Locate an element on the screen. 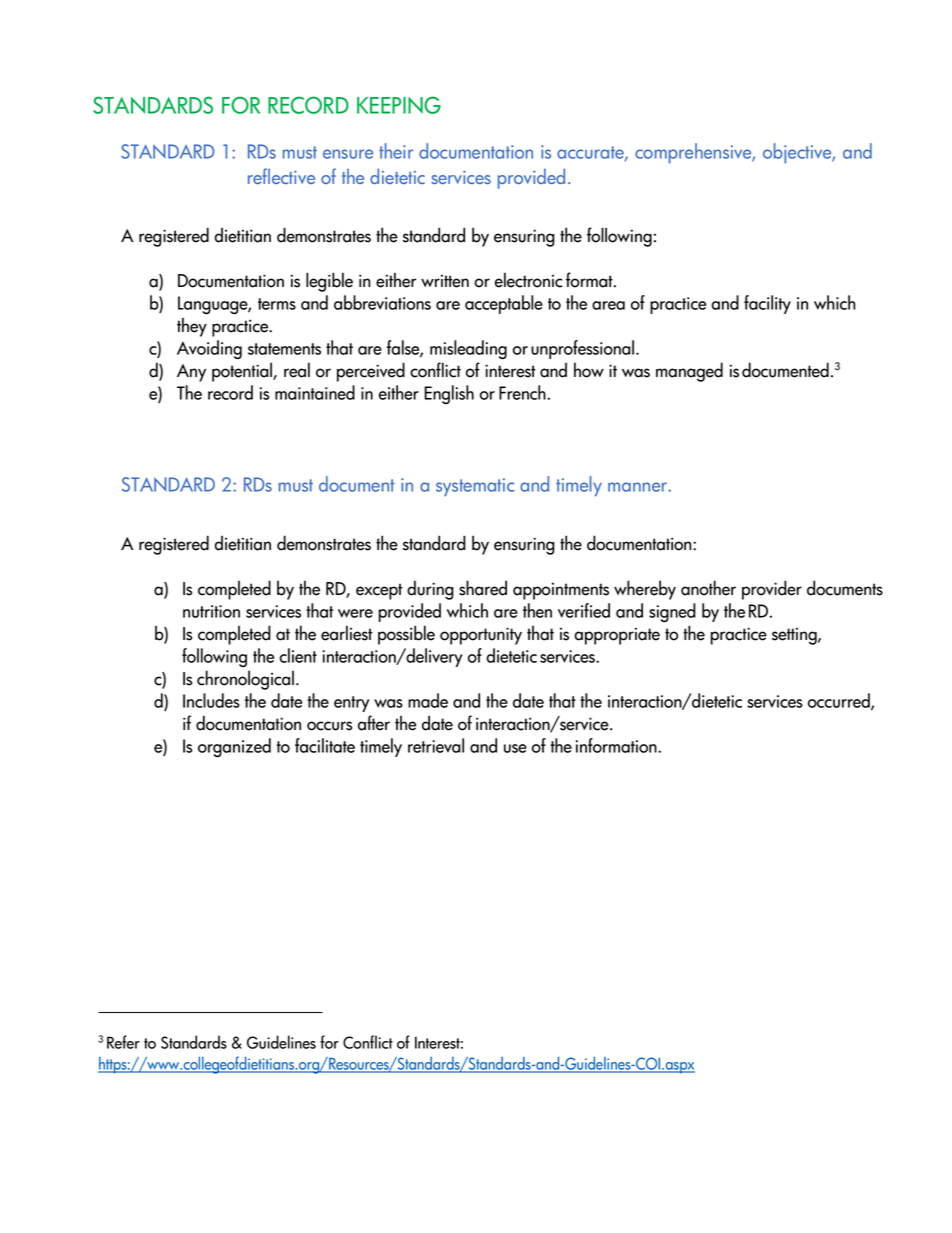 The height and width of the screenshot is (1233, 952). provider is located at coordinates (772, 590).
